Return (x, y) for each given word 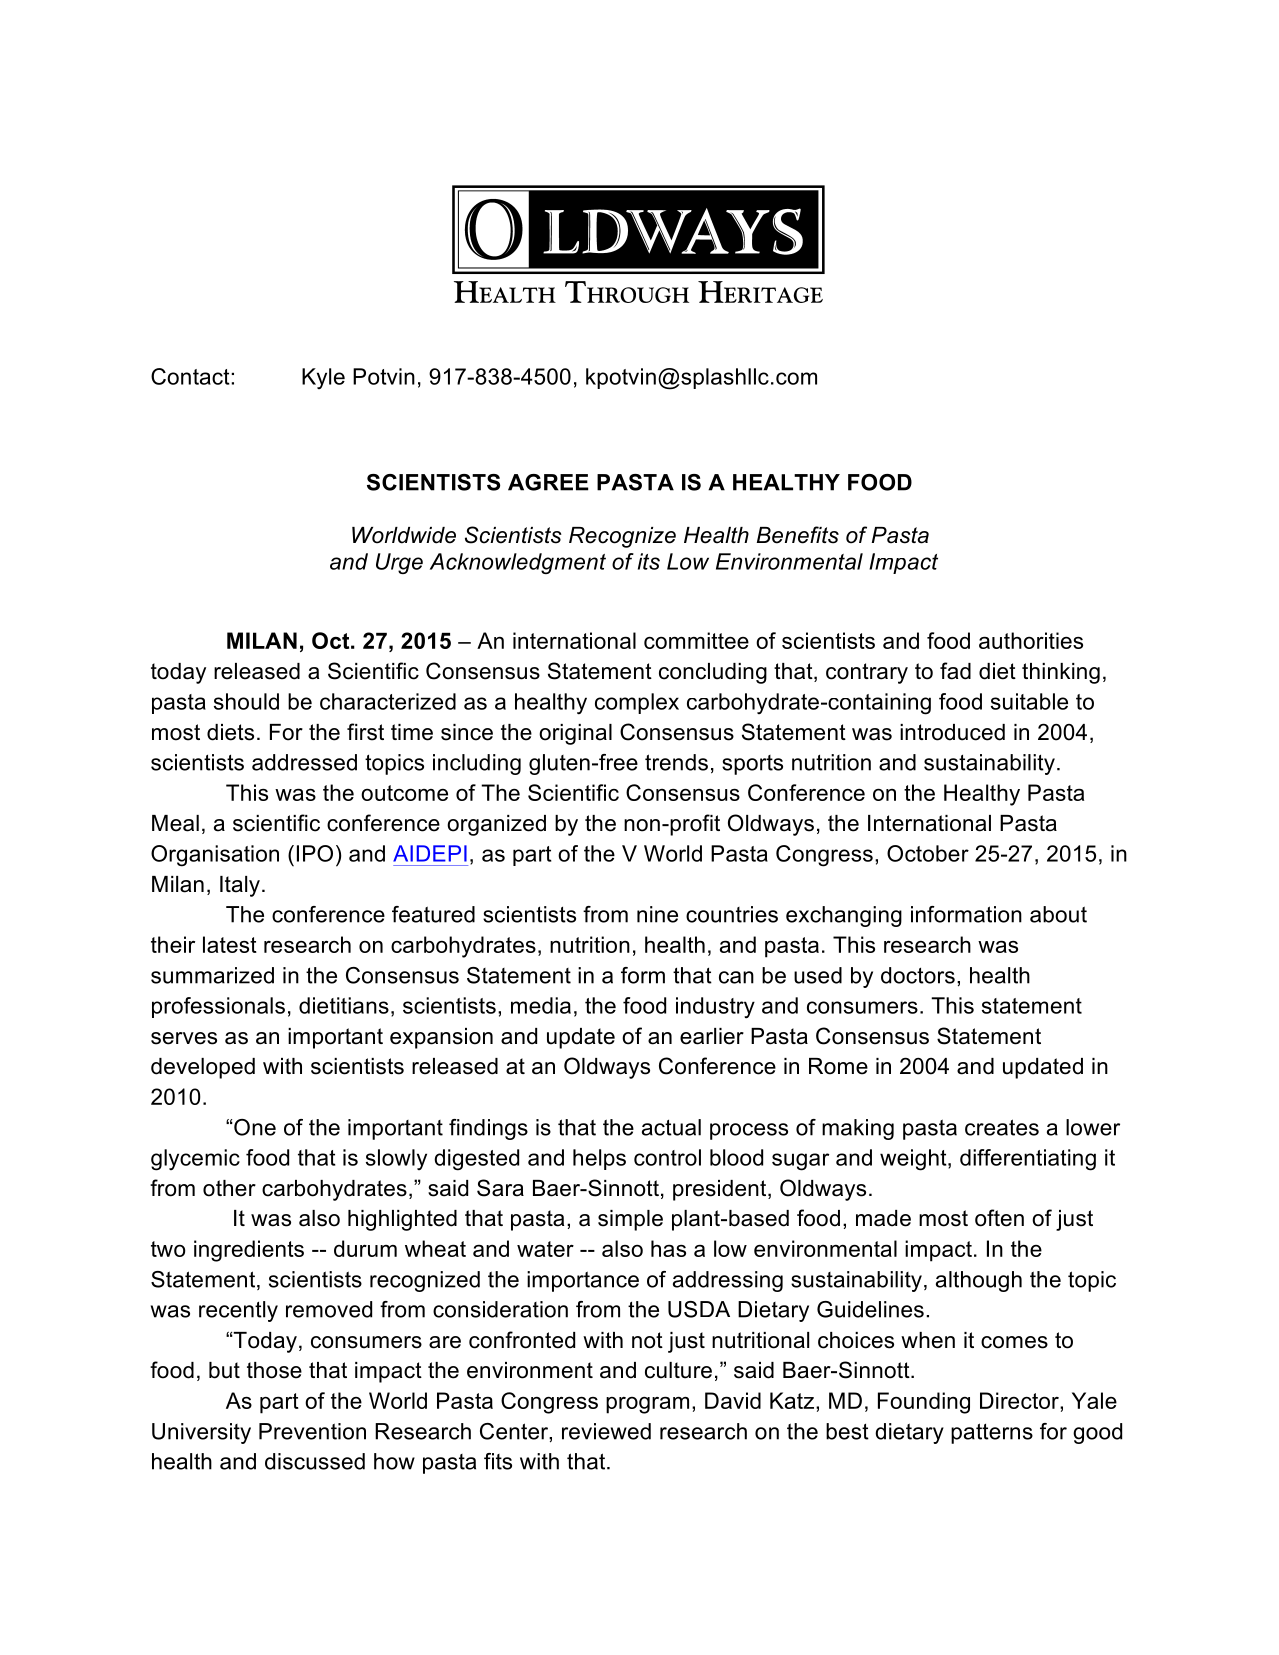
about (1058, 914)
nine (657, 914)
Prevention (312, 1431)
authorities (1031, 640)
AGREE (548, 482)
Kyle (323, 378)
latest (230, 944)
